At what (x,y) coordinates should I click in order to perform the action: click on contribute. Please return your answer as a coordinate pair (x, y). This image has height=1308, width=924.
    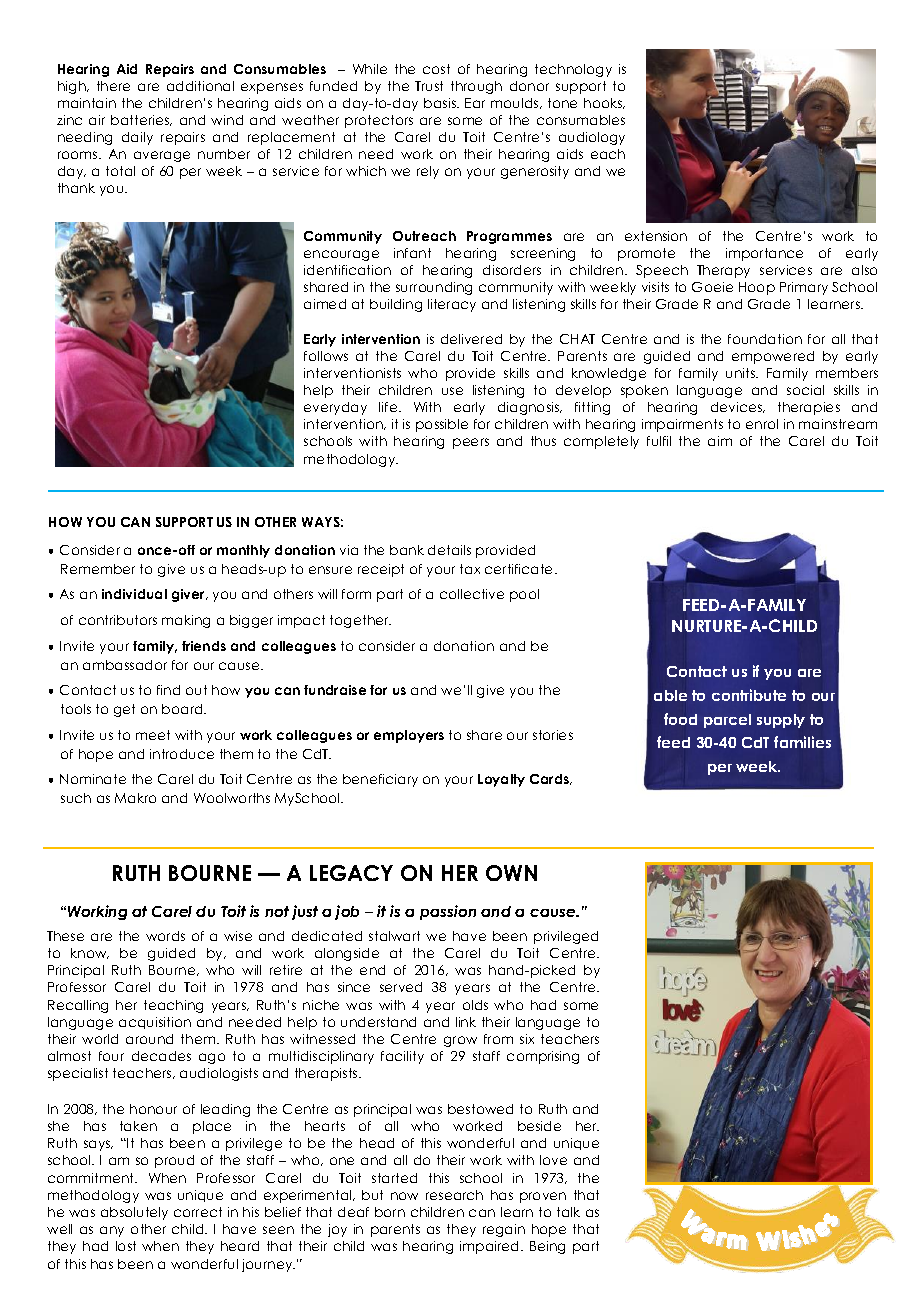
    Looking at the image, I should click on (749, 695).
